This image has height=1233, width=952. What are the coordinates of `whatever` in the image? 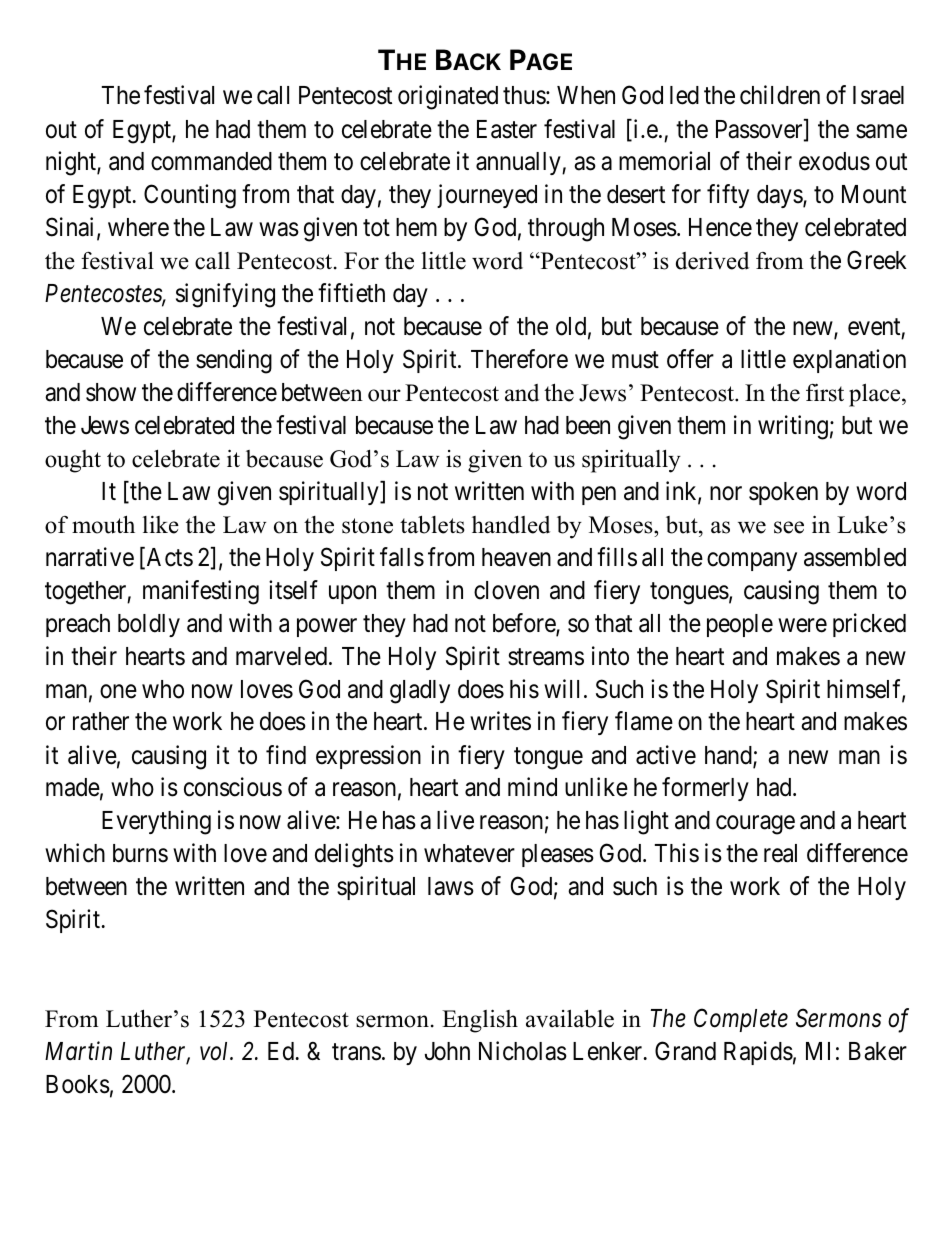 It's located at (469, 853).
